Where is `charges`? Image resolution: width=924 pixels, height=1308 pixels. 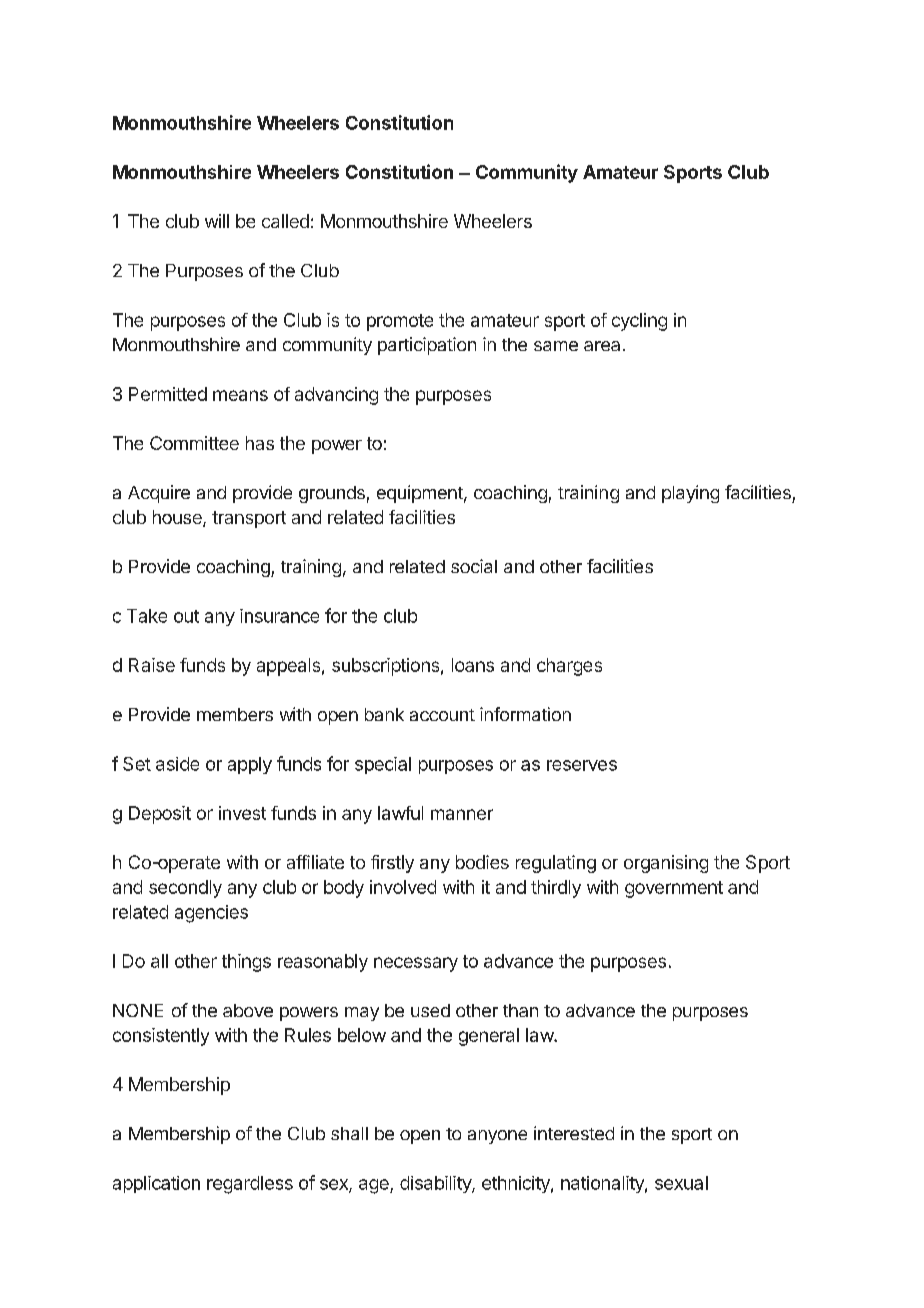 charges is located at coordinates (569, 667).
